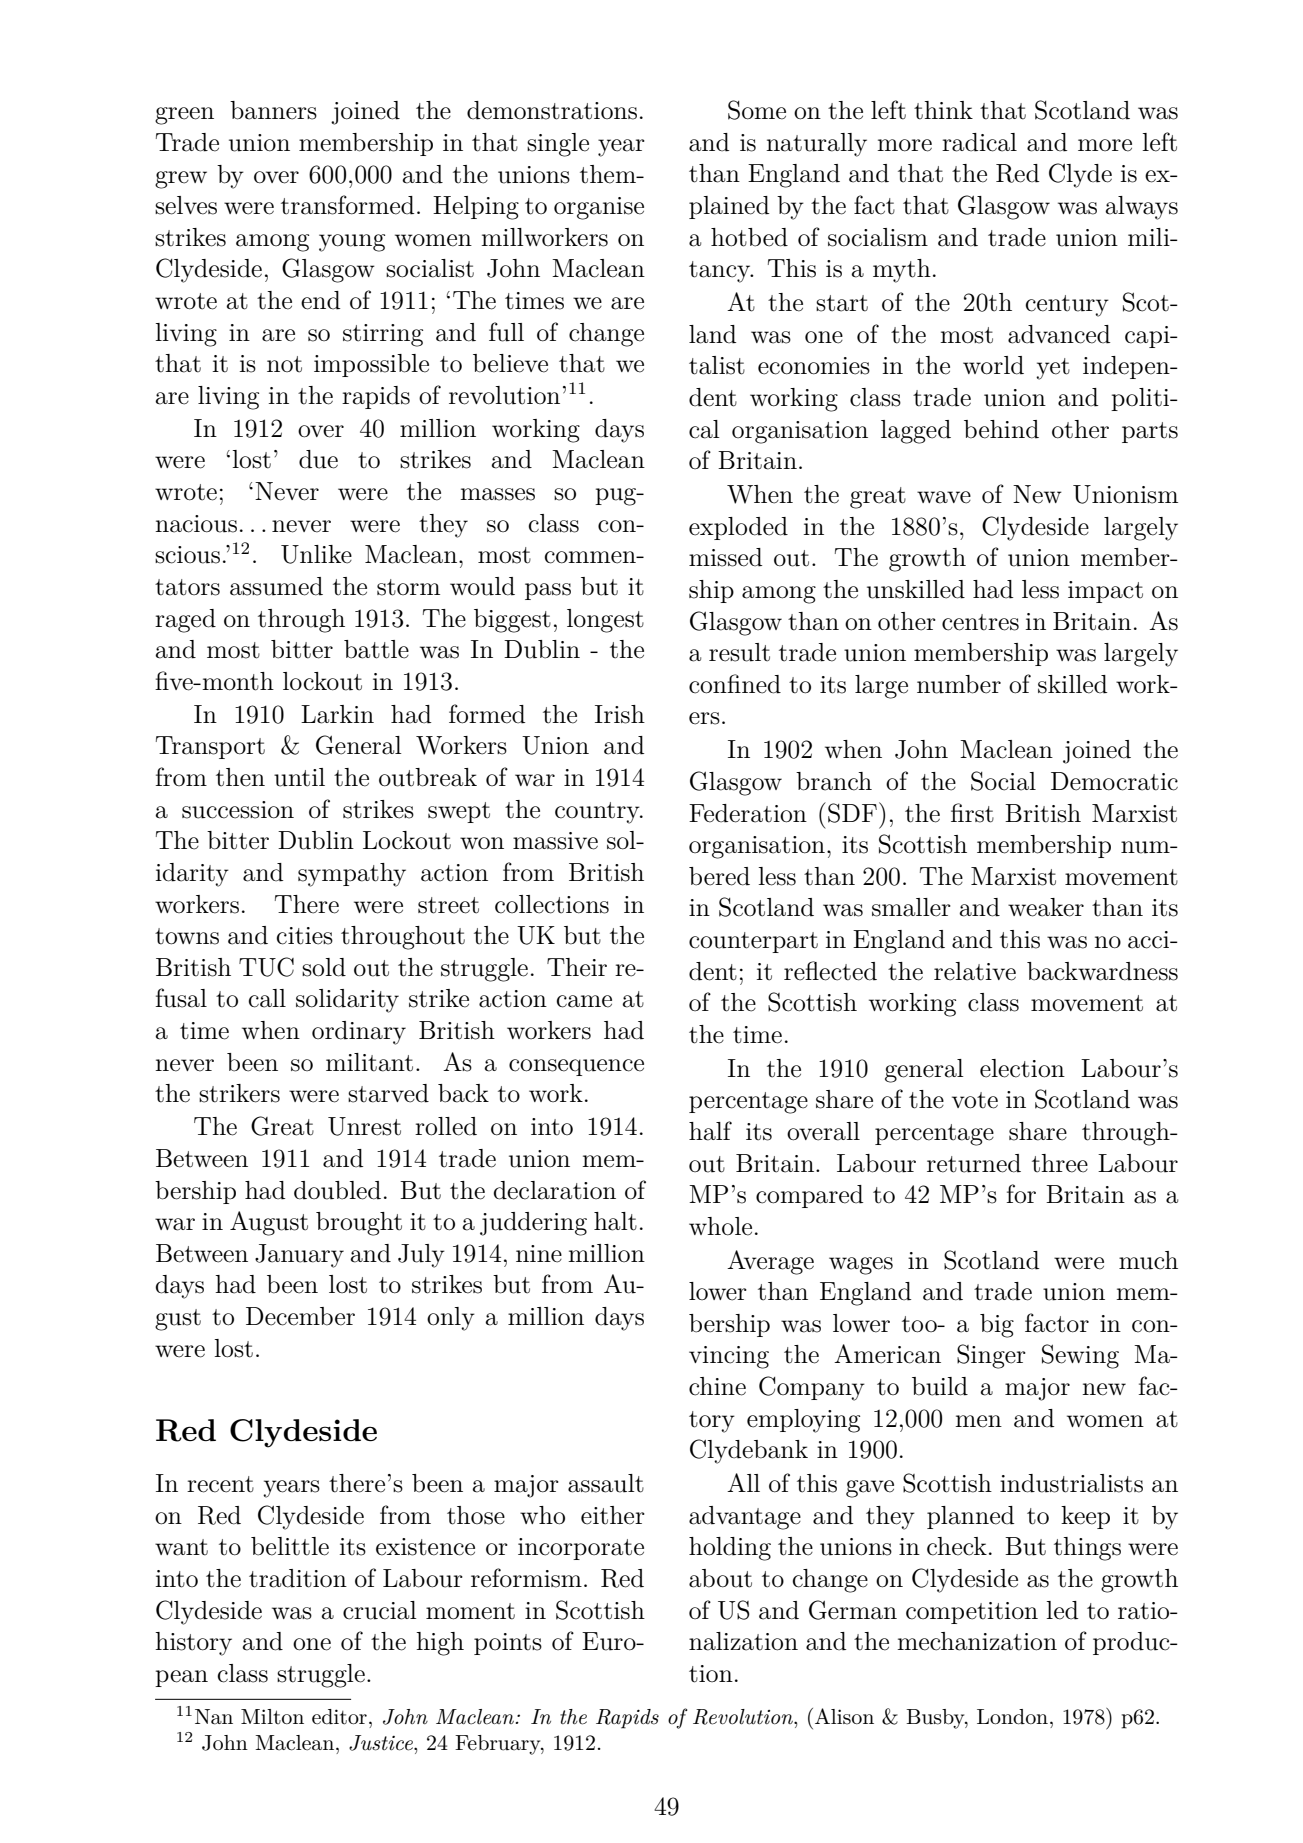  I want to click on organise, so click(599, 208).
